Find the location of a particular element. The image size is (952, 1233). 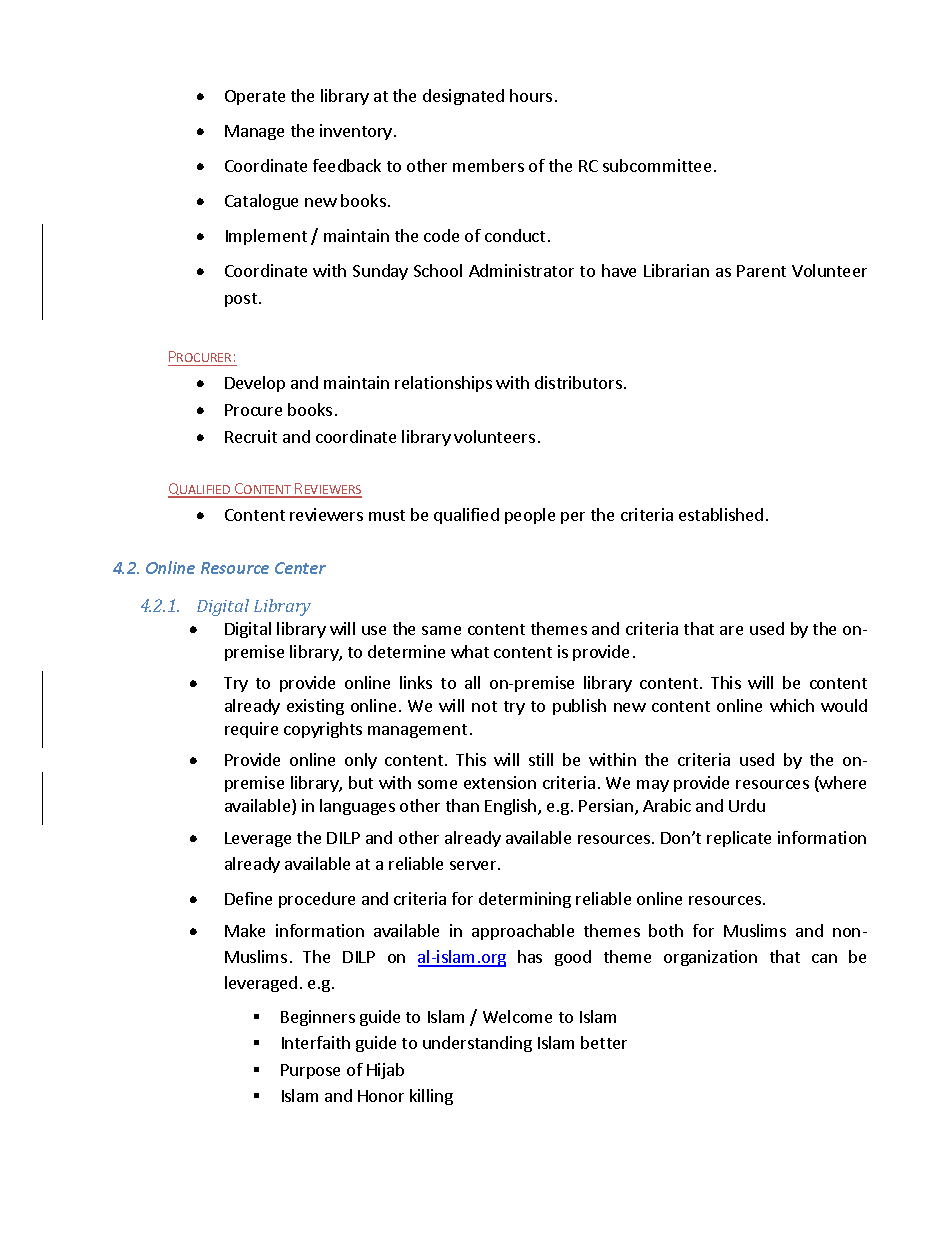

Welcome is located at coordinates (517, 1016).
